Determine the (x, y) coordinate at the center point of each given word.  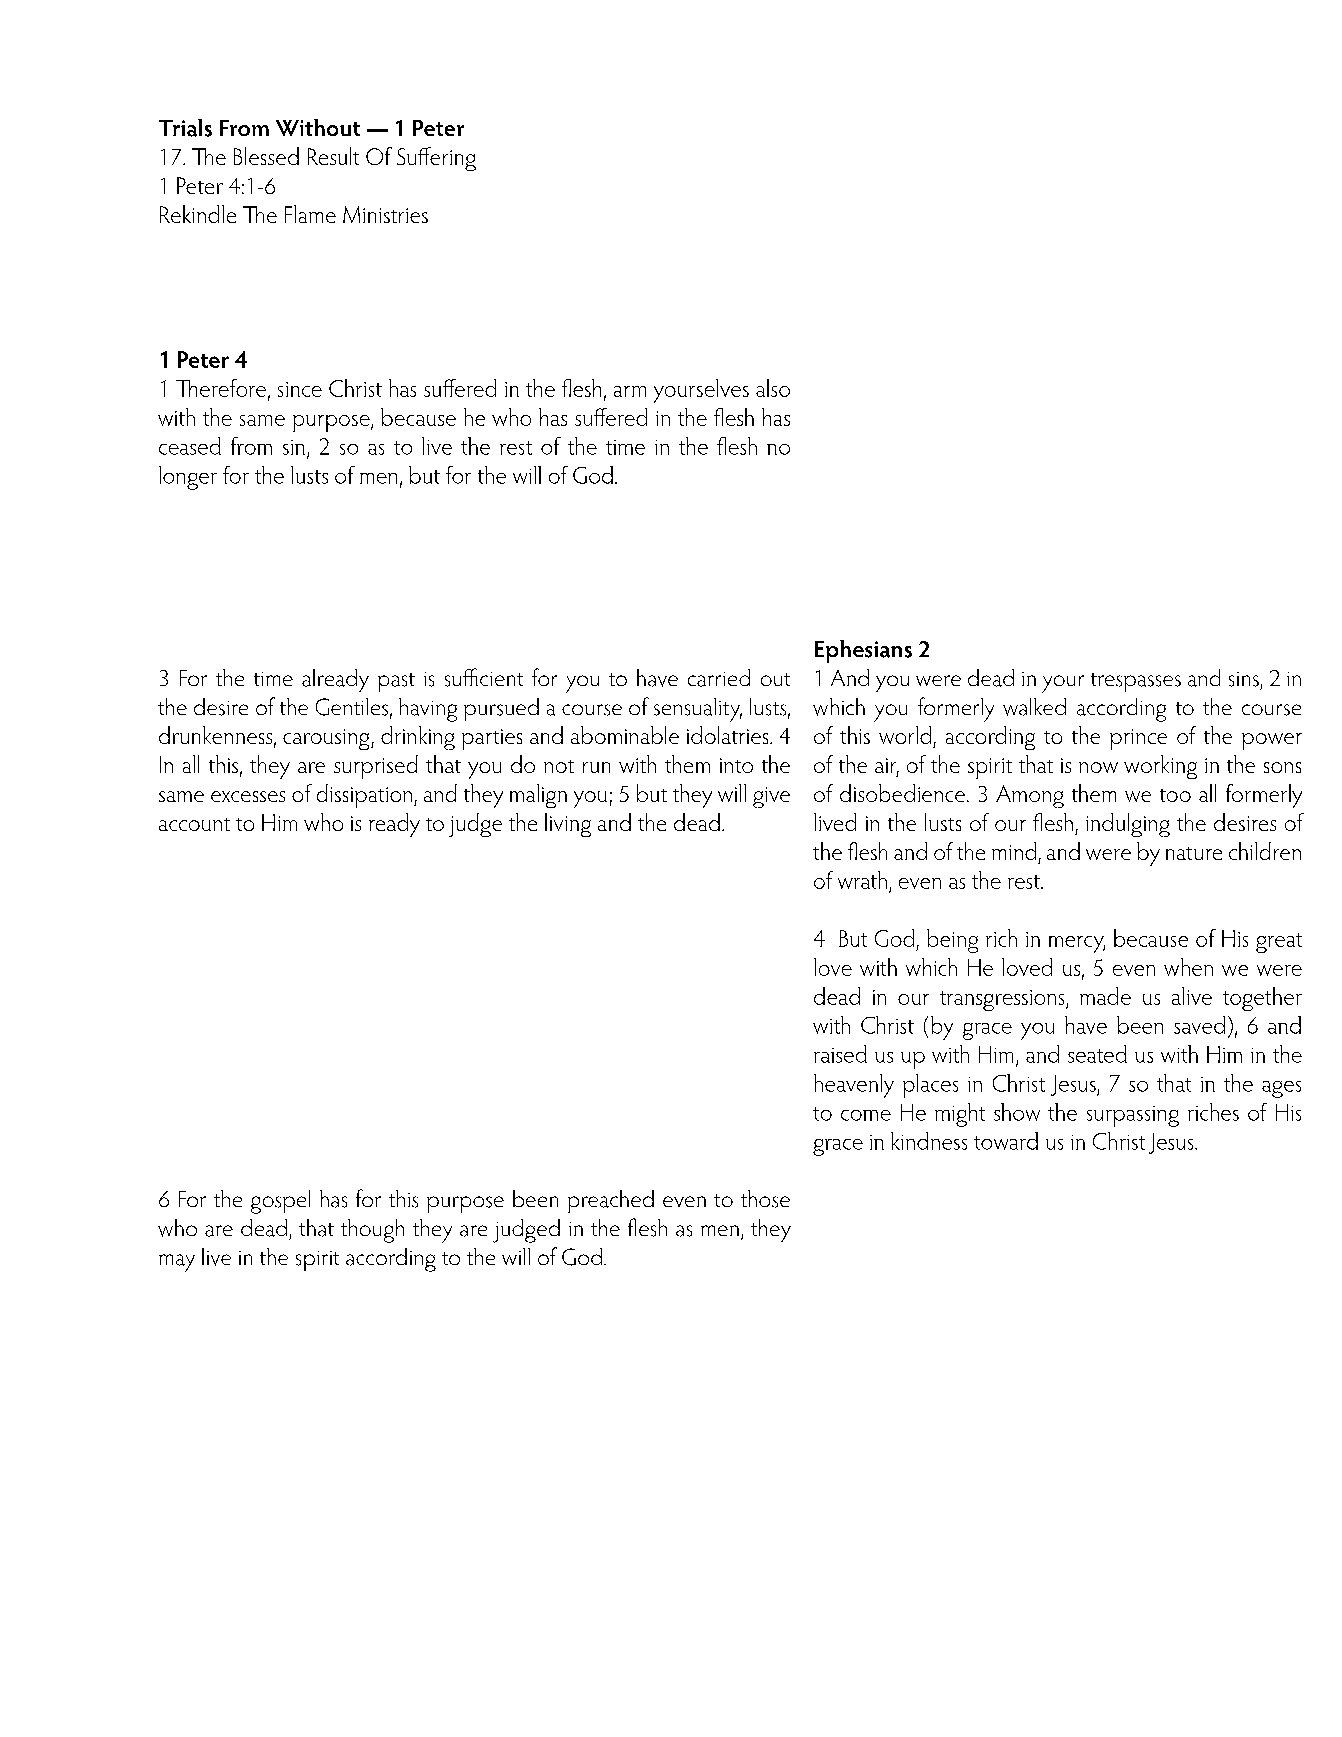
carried (719, 678)
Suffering (436, 159)
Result (333, 156)
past (396, 682)
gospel (280, 1202)
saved (1199, 1025)
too (1175, 795)
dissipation (366, 796)
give (771, 797)
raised (840, 1054)
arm (630, 391)
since (300, 389)
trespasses (1136, 682)
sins (1244, 679)
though (372, 1231)
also (773, 388)
